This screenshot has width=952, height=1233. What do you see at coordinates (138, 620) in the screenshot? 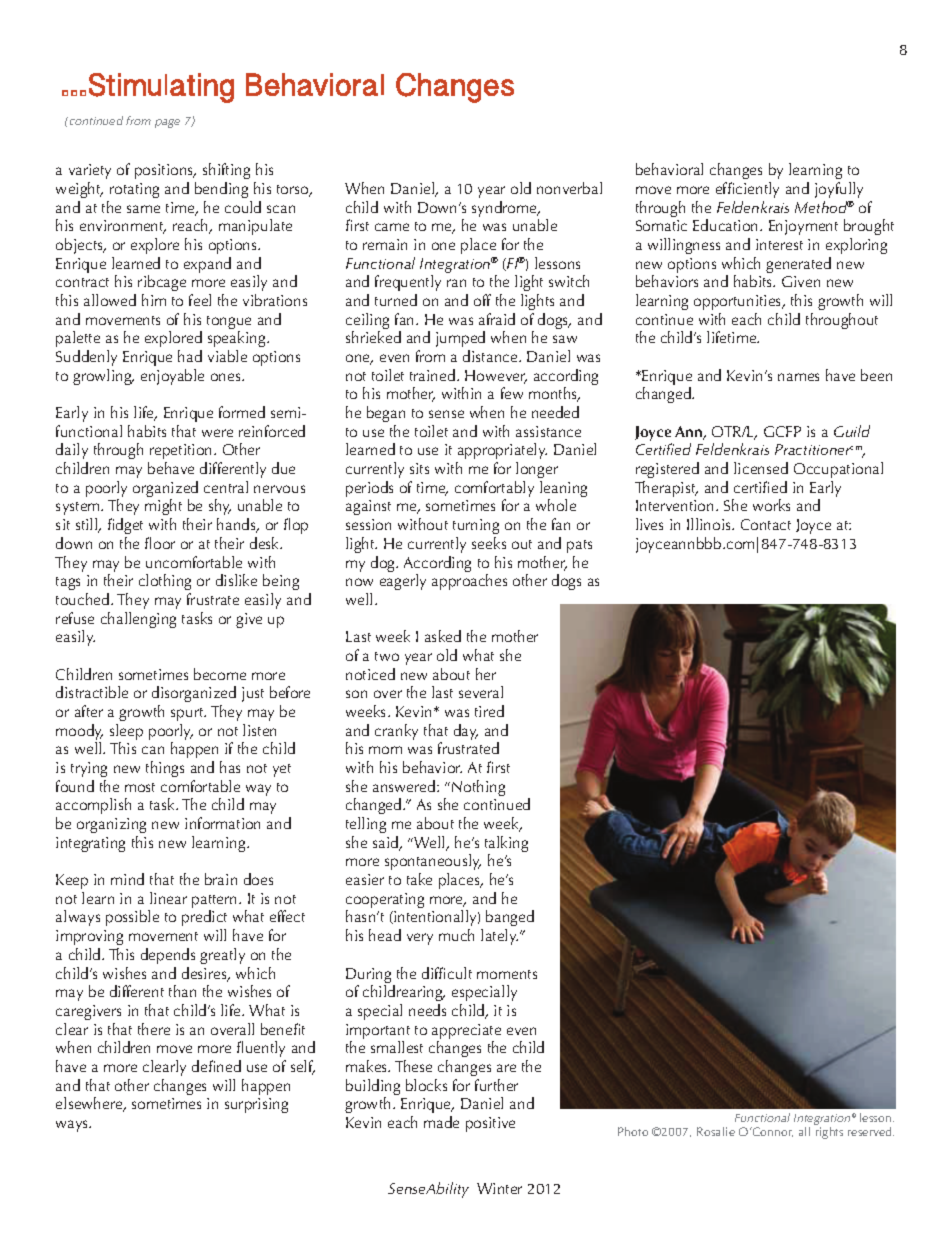
I see `challenging` at bounding box center [138, 620].
